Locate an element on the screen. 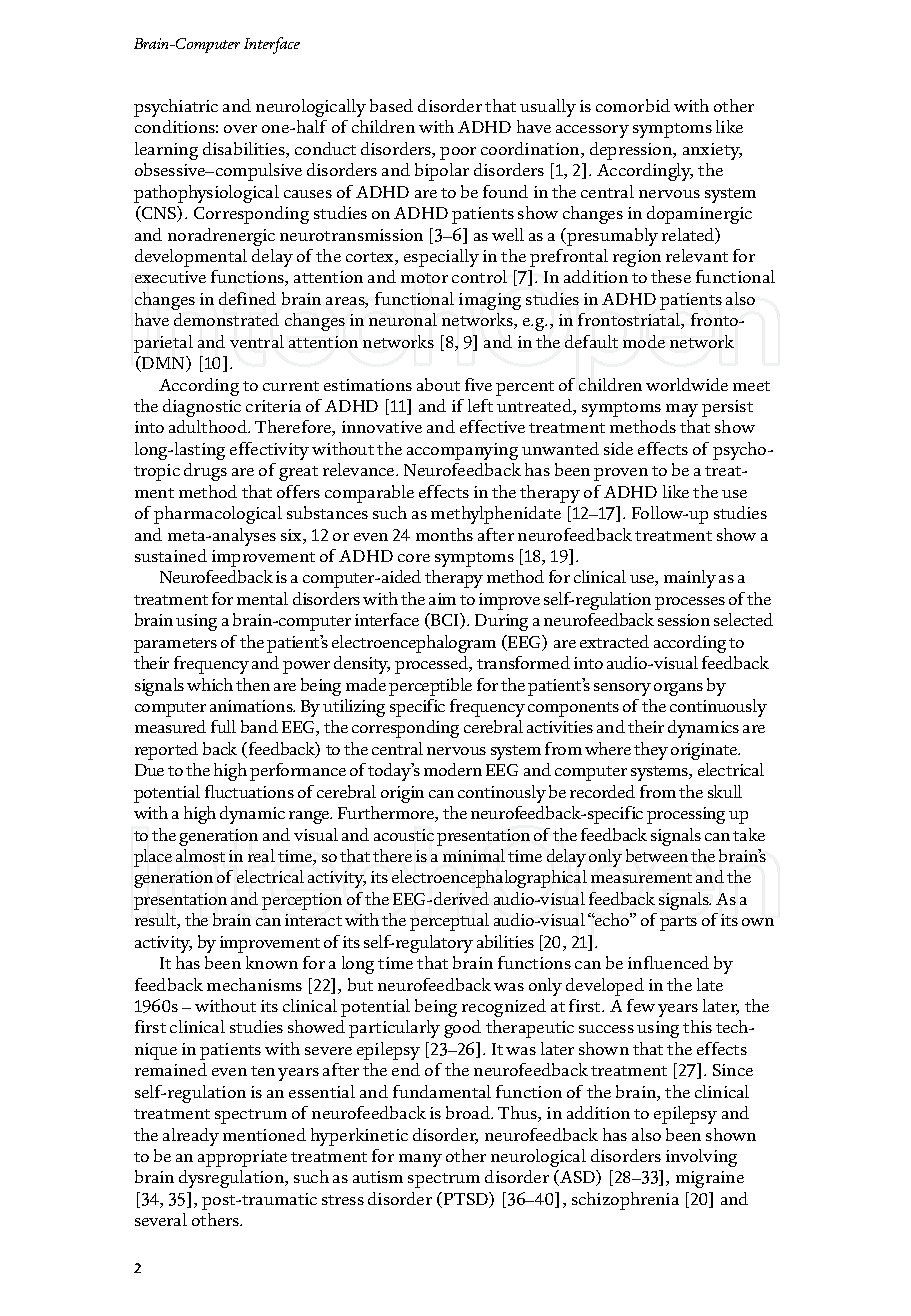  anxiety is located at coordinates (712, 151).
